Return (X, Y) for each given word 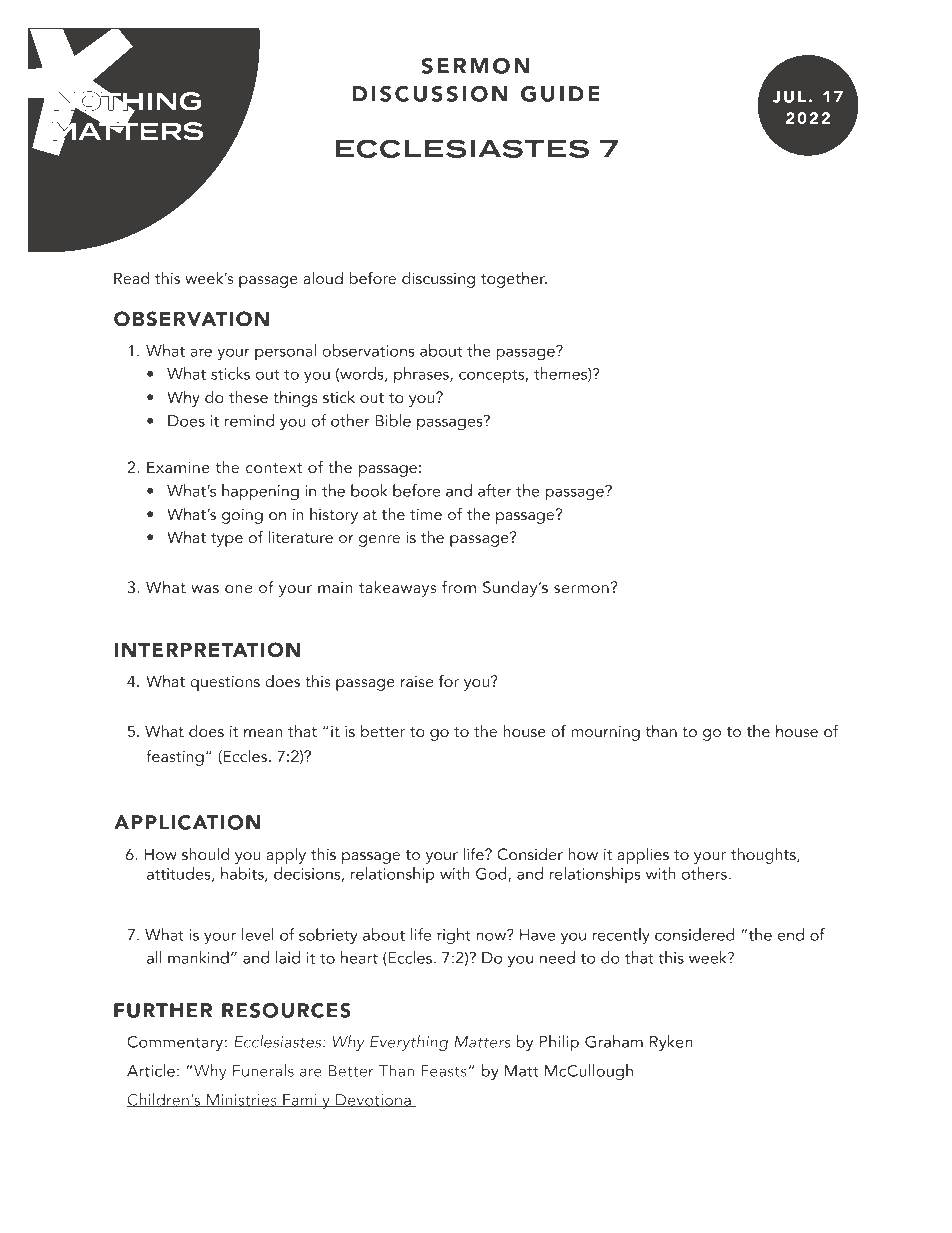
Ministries (241, 1100)
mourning (605, 733)
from (459, 586)
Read (131, 278)
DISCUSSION (430, 94)
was (205, 589)
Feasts (443, 1071)
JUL (789, 97)
